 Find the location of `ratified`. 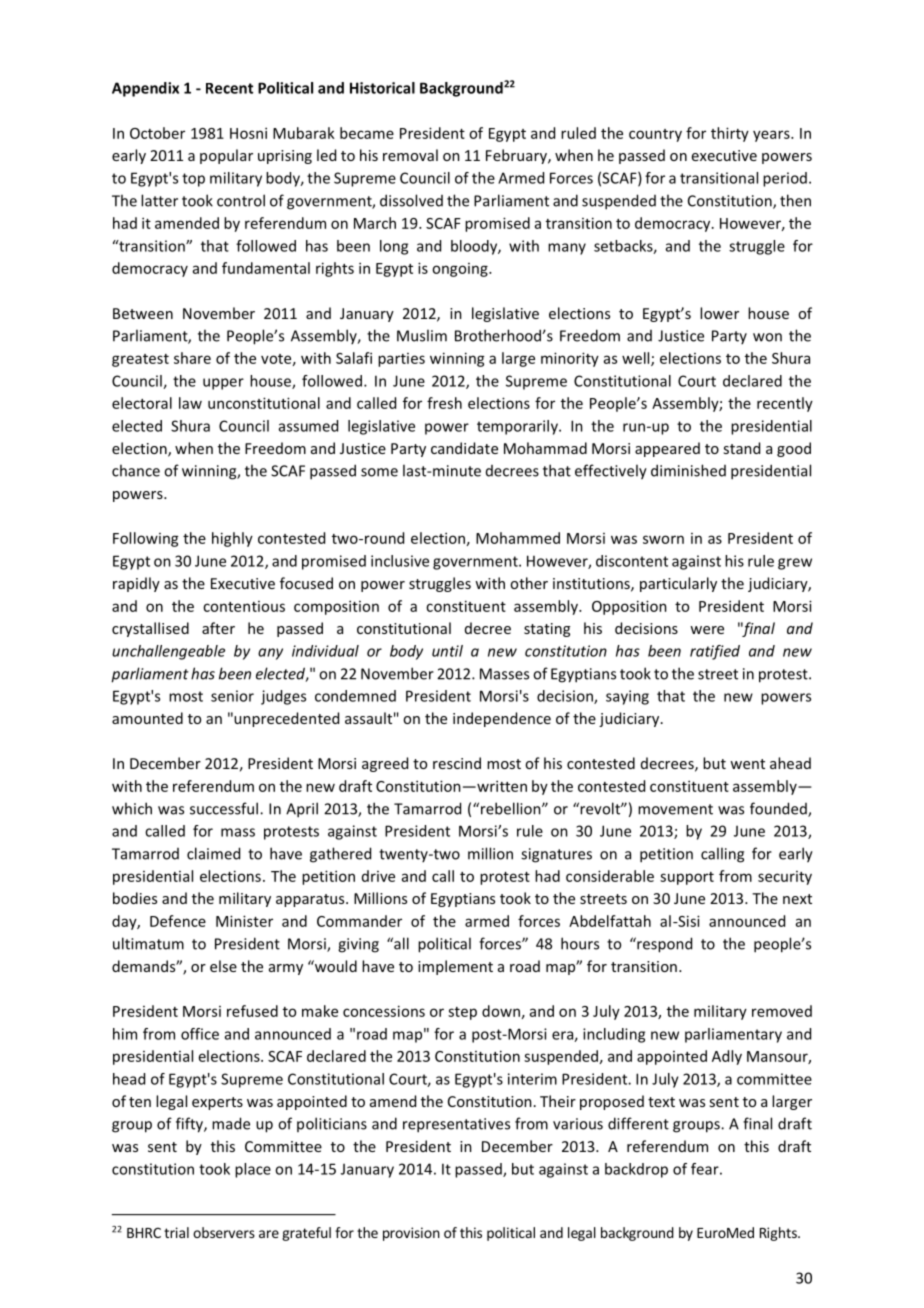

ratified is located at coordinates (715, 652).
